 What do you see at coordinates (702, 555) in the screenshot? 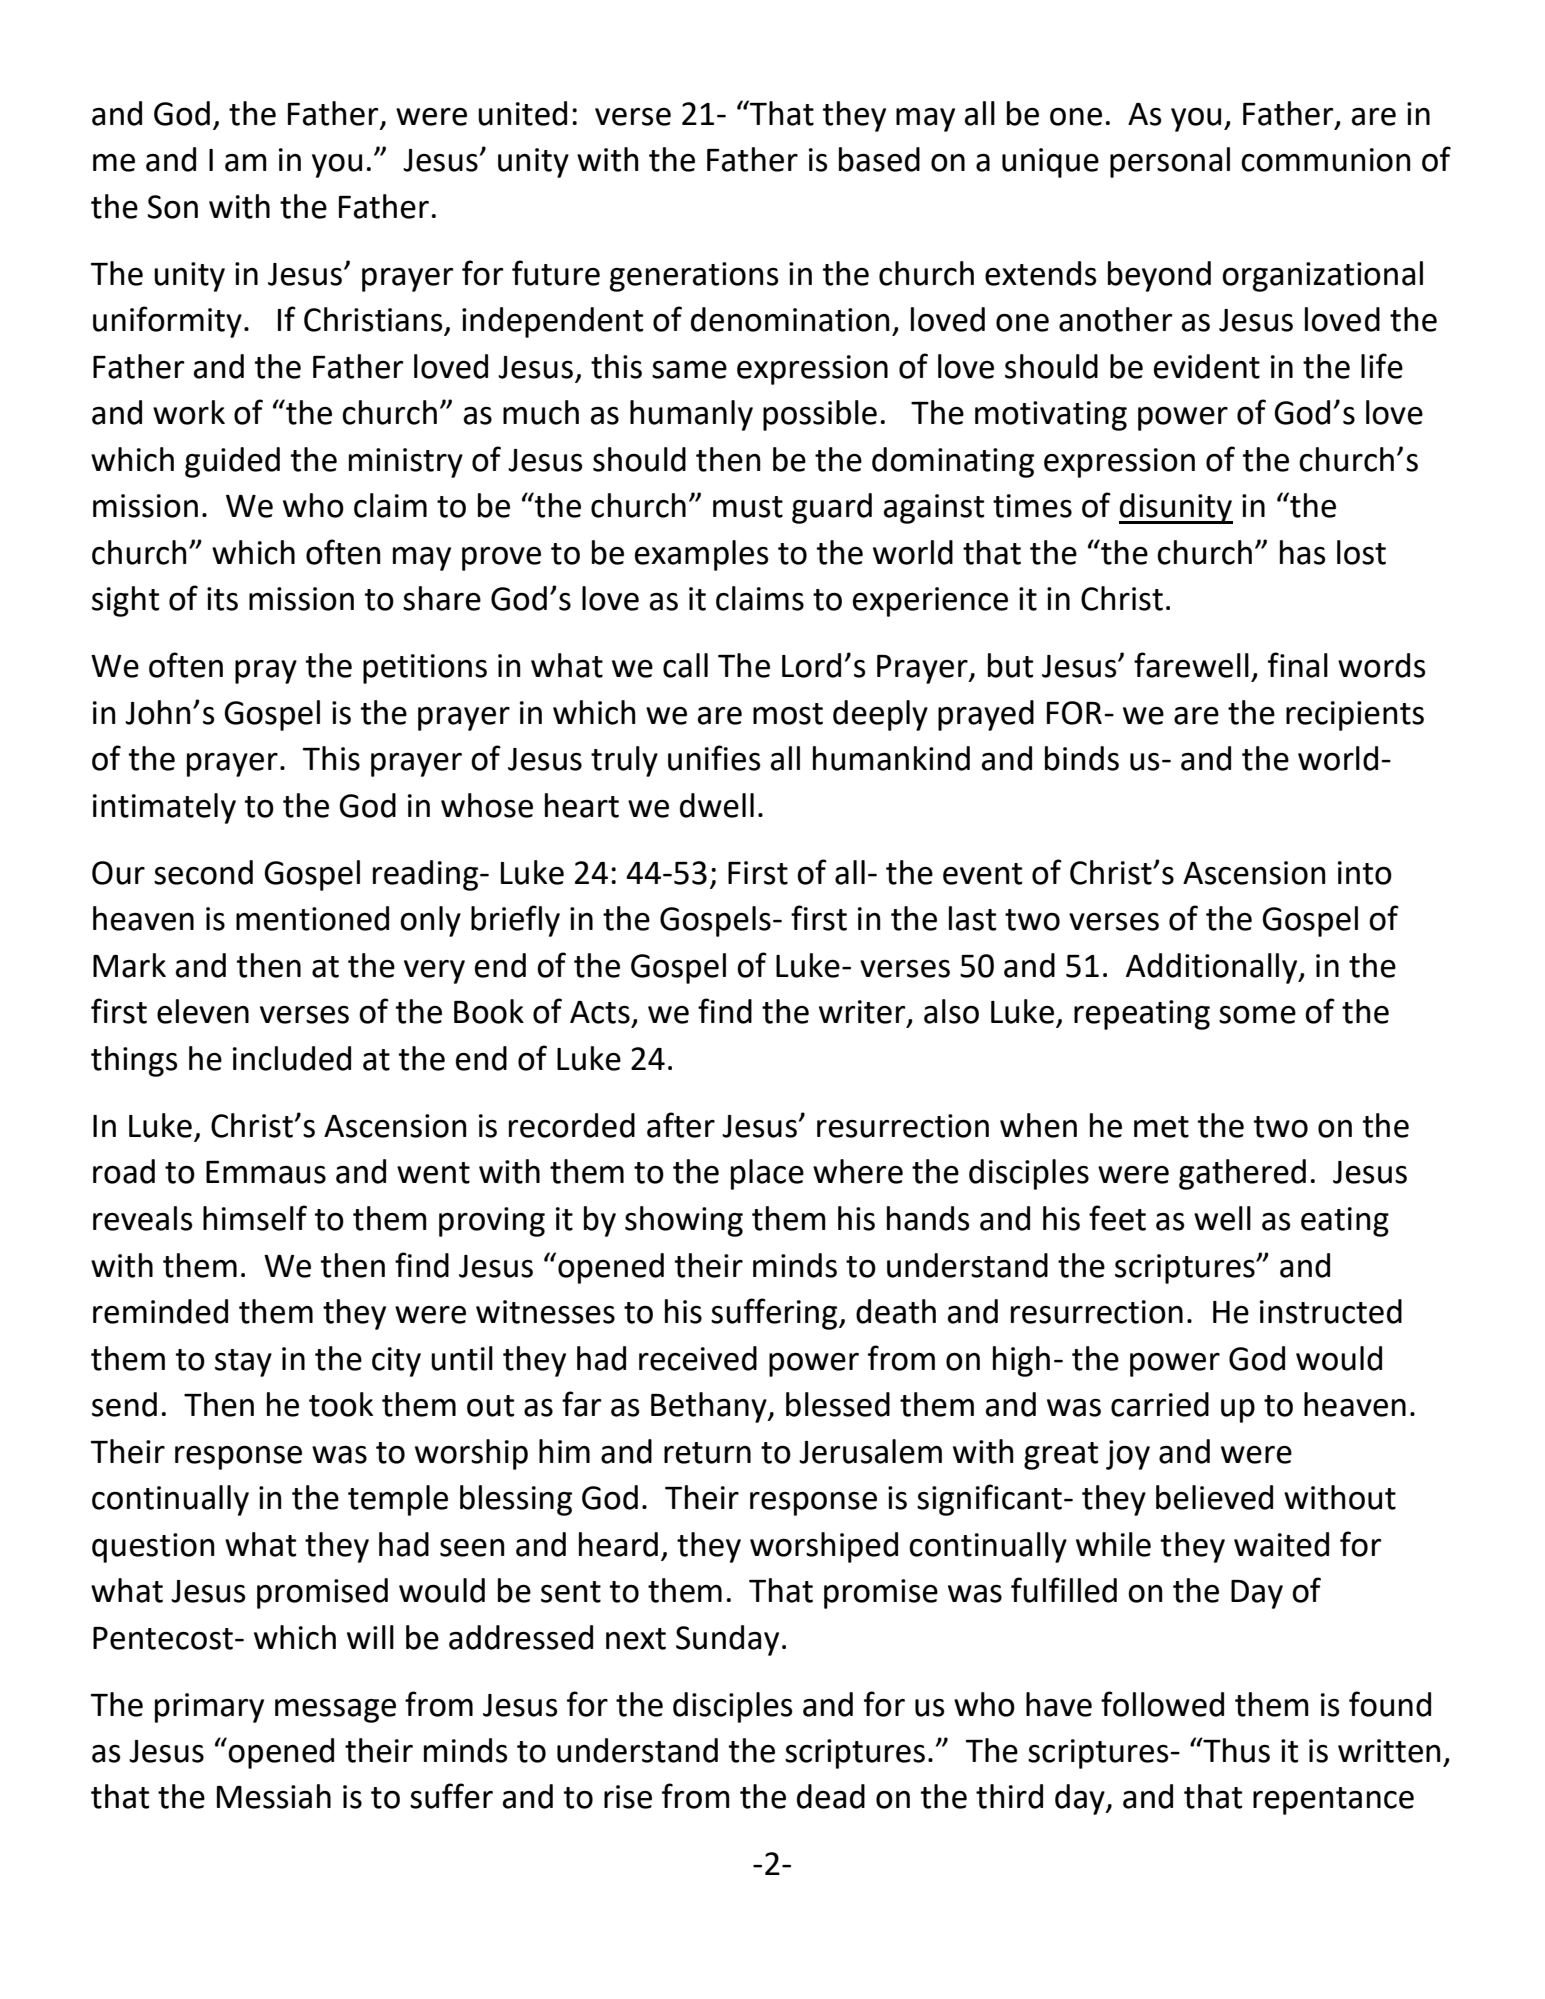
I see `examples` at bounding box center [702, 555].
